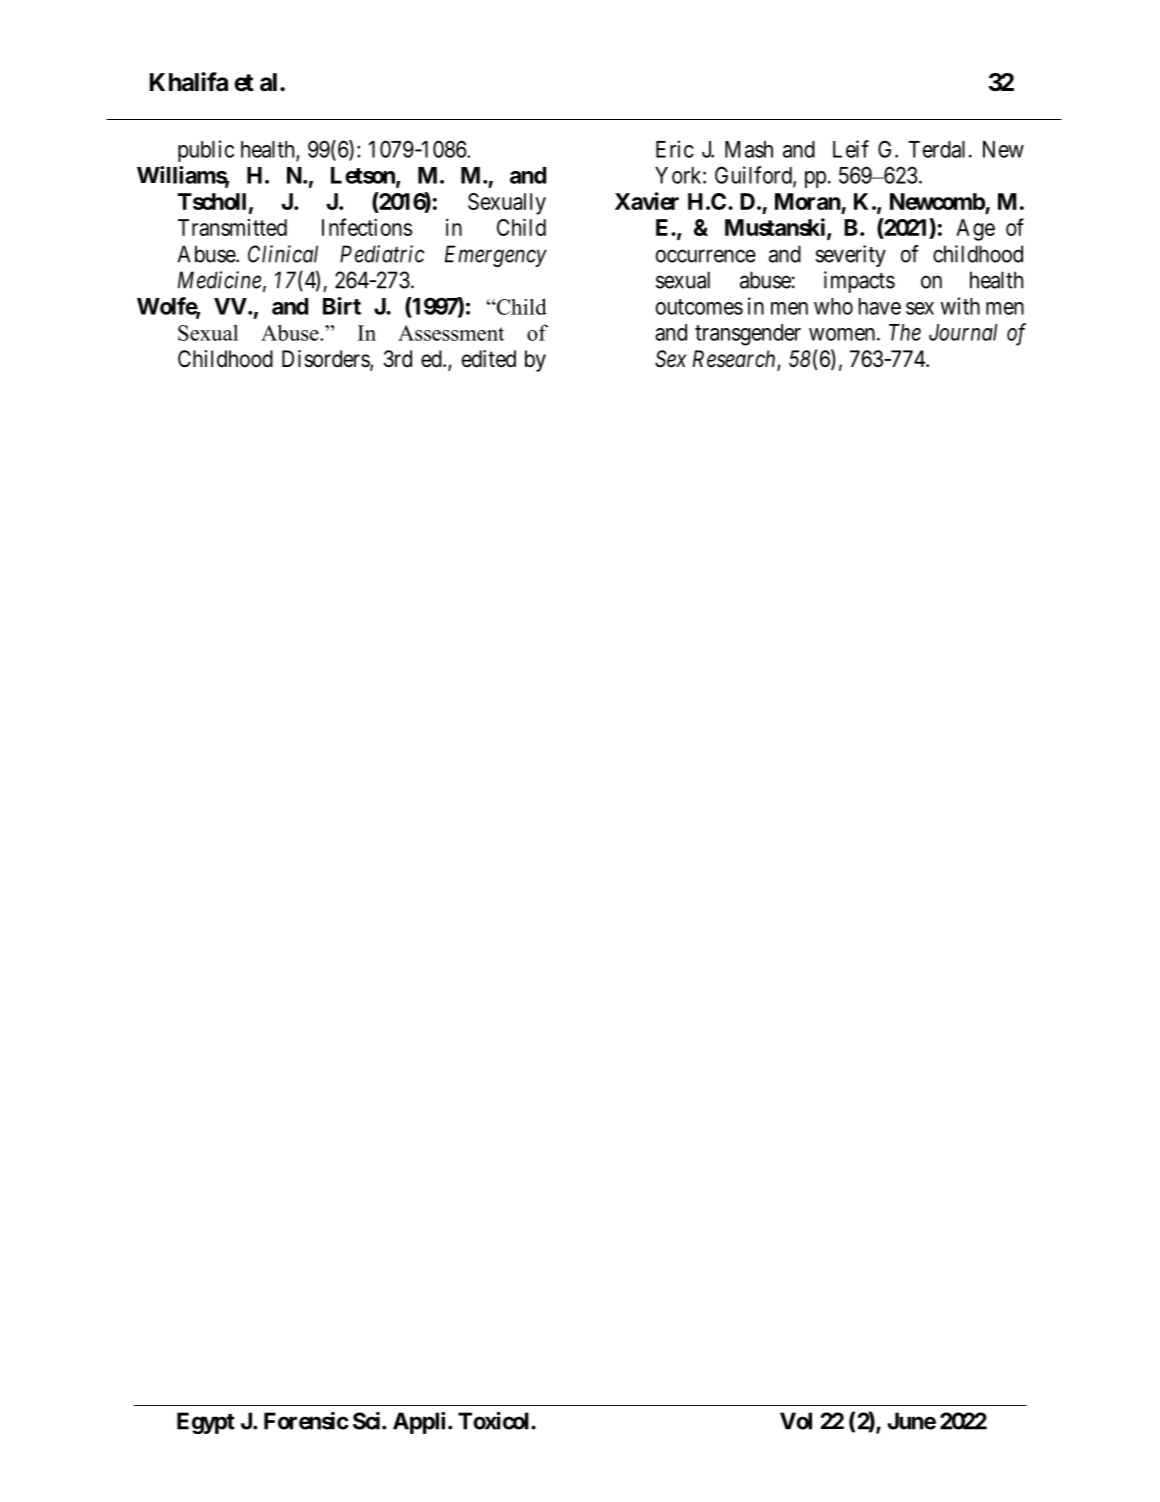 The width and height of the document is (1160, 1502). I want to click on Toxicol, so click(495, 1421).
